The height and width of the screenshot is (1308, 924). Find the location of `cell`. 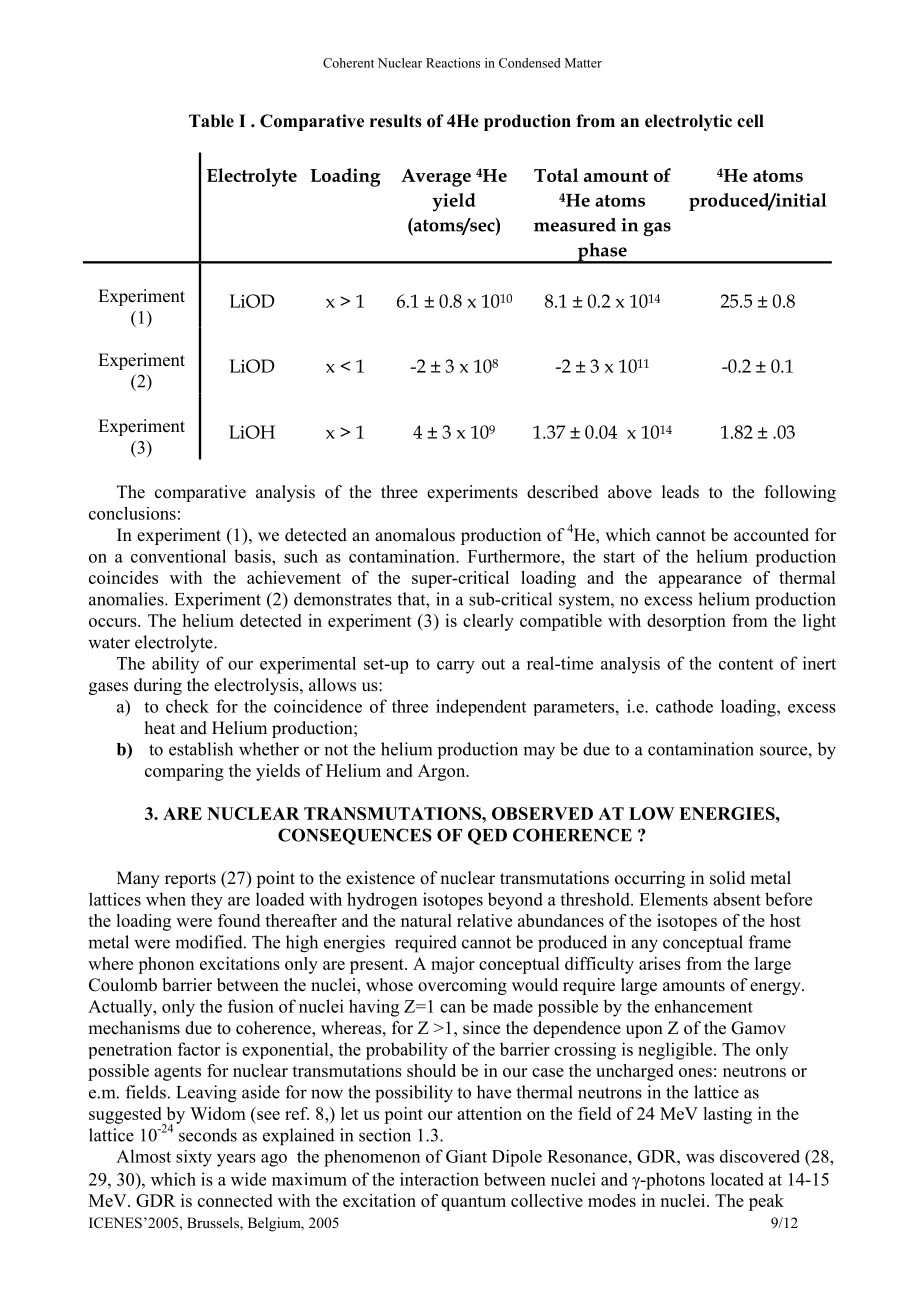

cell is located at coordinates (750, 121).
